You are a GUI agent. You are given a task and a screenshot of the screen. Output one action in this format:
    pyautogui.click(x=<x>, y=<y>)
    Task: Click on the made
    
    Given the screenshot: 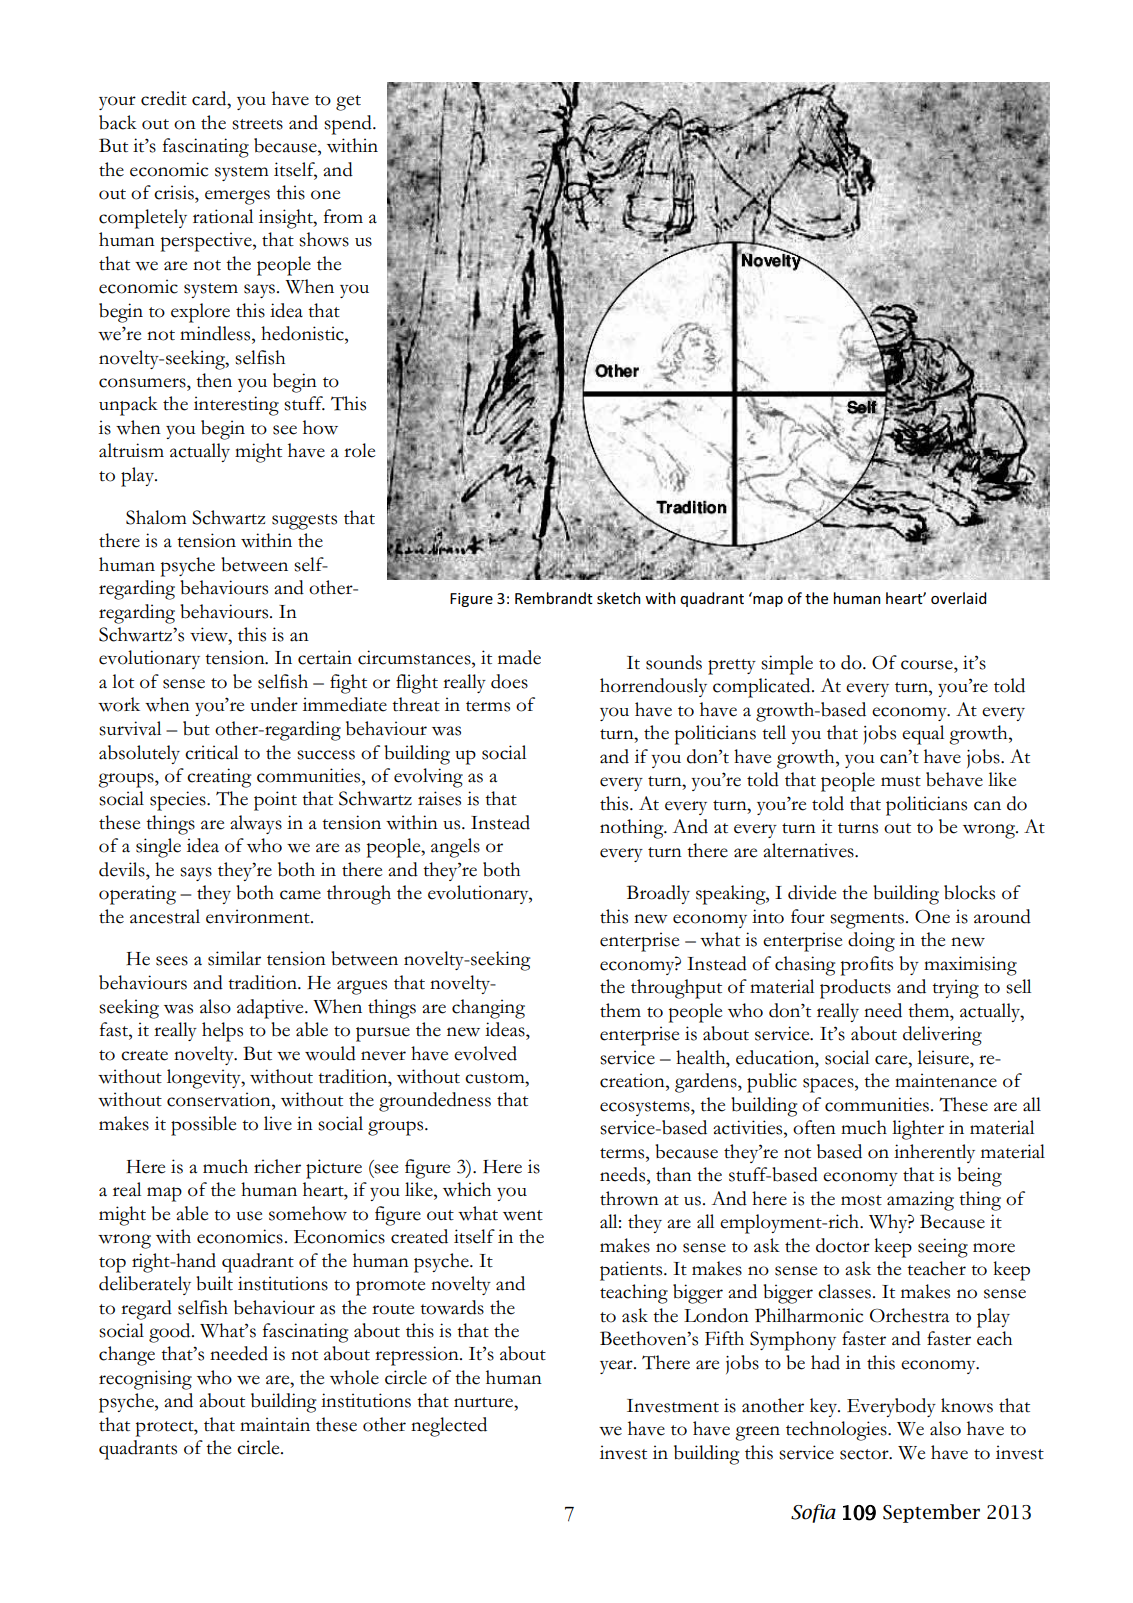 What is the action you would take?
    pyautogui.click(x=519, y=657)
